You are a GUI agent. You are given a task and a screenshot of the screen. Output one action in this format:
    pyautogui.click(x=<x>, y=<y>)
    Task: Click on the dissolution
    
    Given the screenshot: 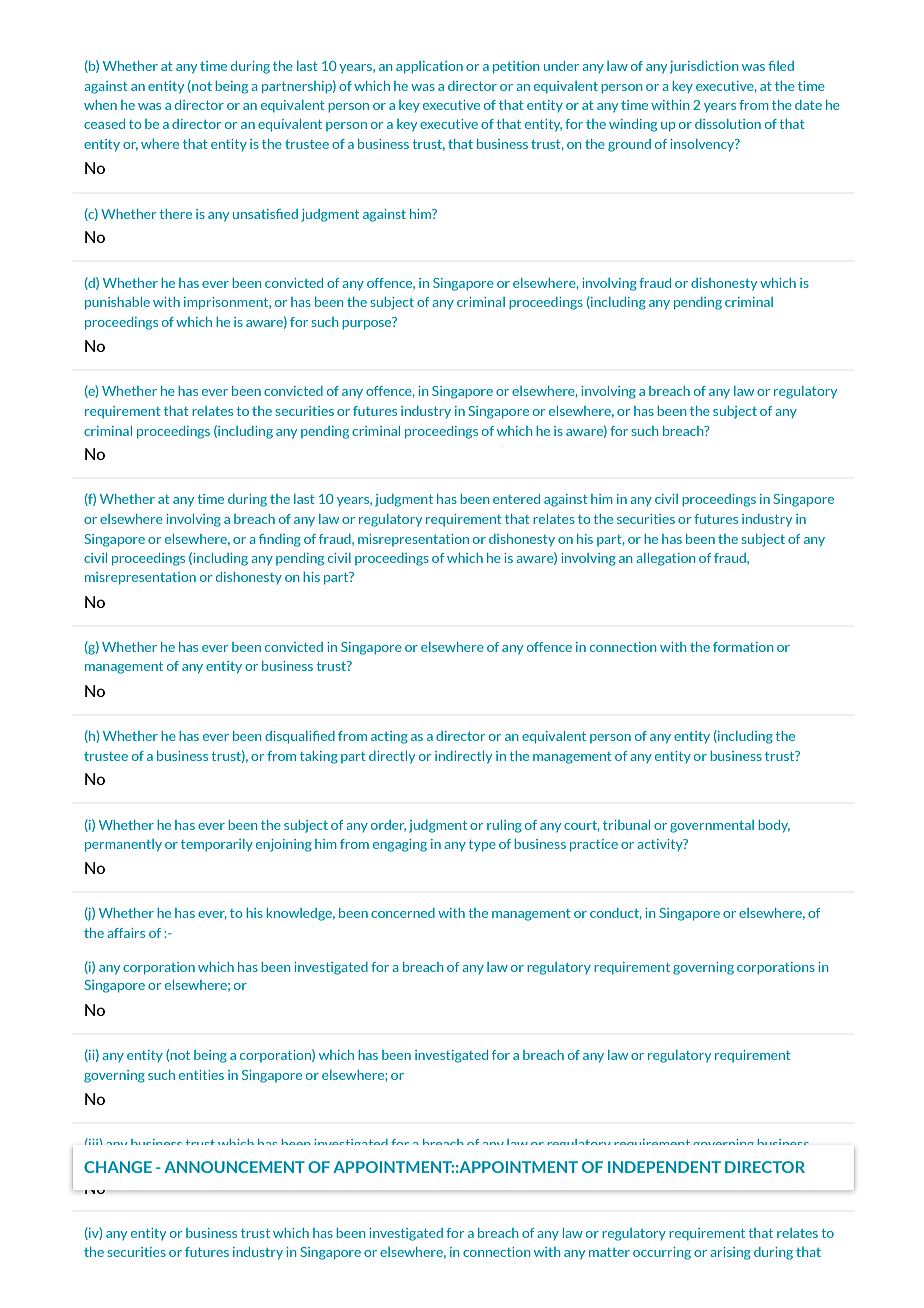 What is the action you would take?
    pyautogui.click(x=728, y=124)
